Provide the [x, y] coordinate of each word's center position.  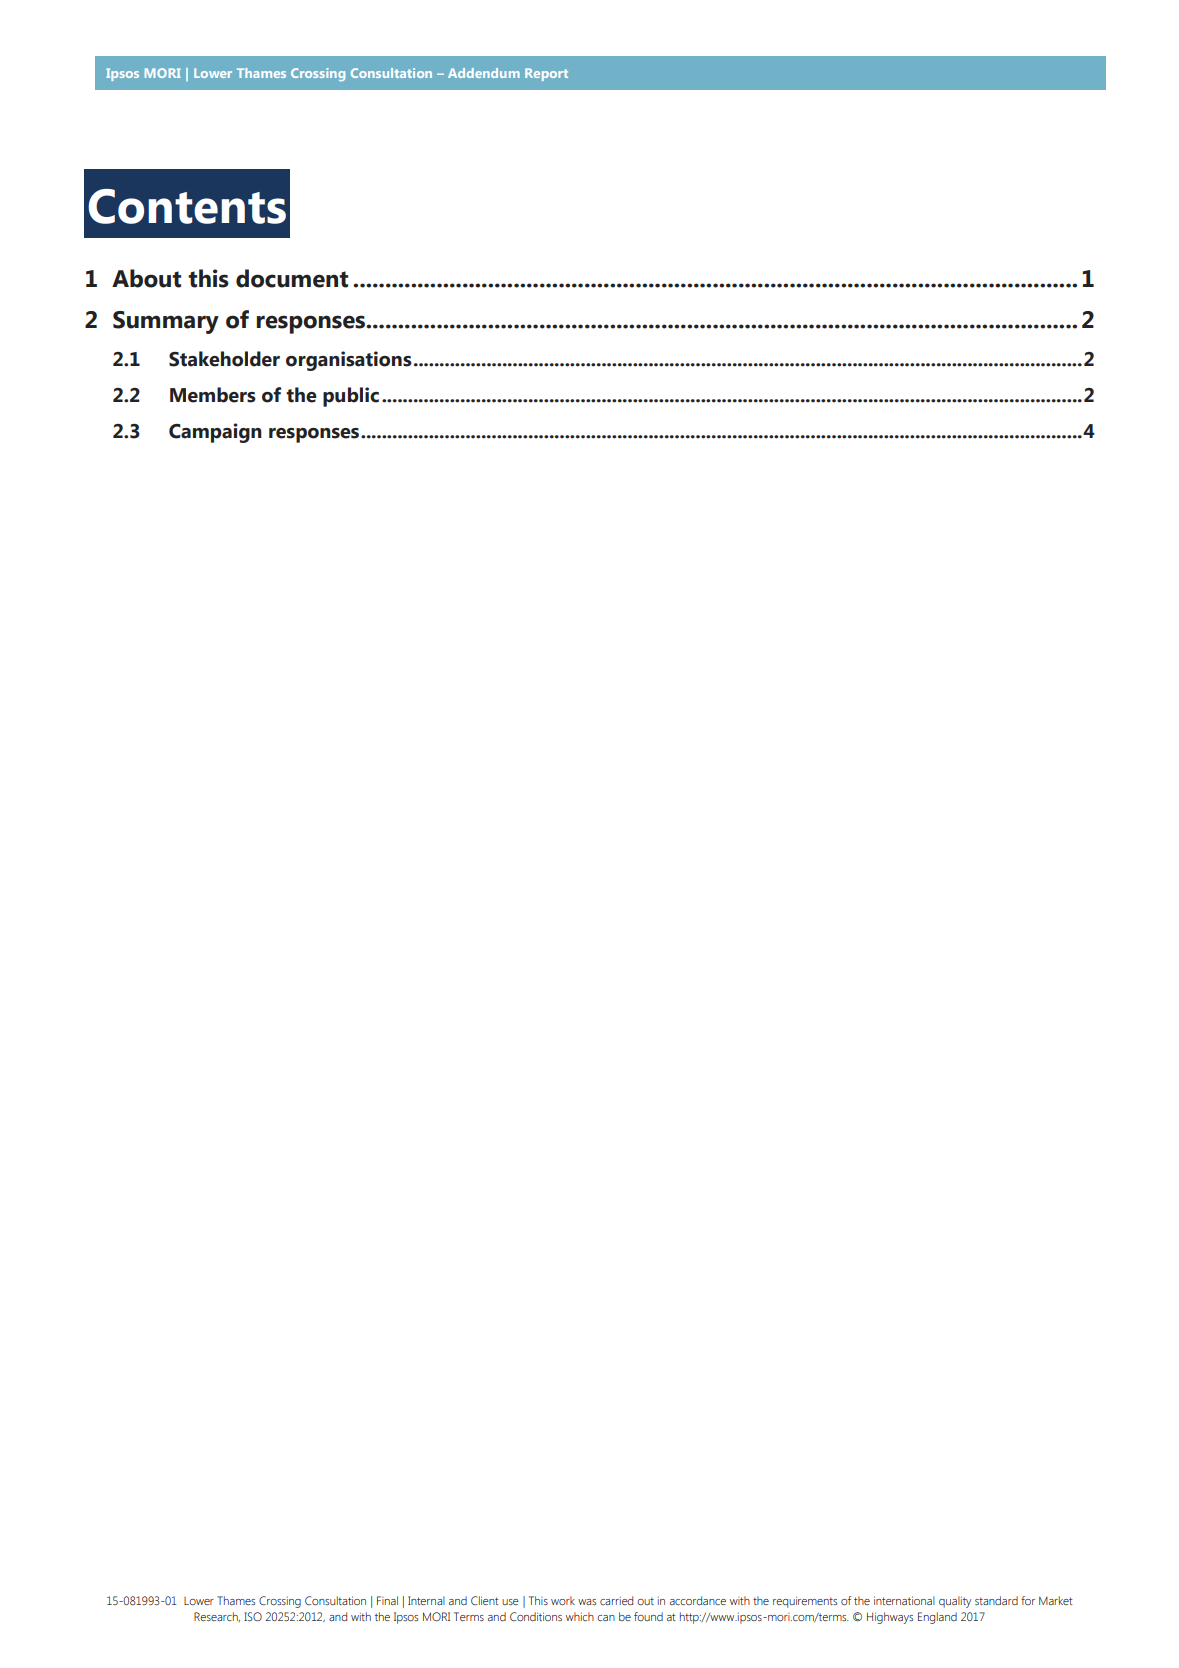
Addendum [484, 73]
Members [213, 395]
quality [955, 1602]
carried [616, 1600]
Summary [166, 322]
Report [546, 74]
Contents [187, 206]
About [146, 278]
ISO [253, 1616]
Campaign [215, 433]
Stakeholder [224, 359]
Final [387, 1600]
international [904, 1600]
